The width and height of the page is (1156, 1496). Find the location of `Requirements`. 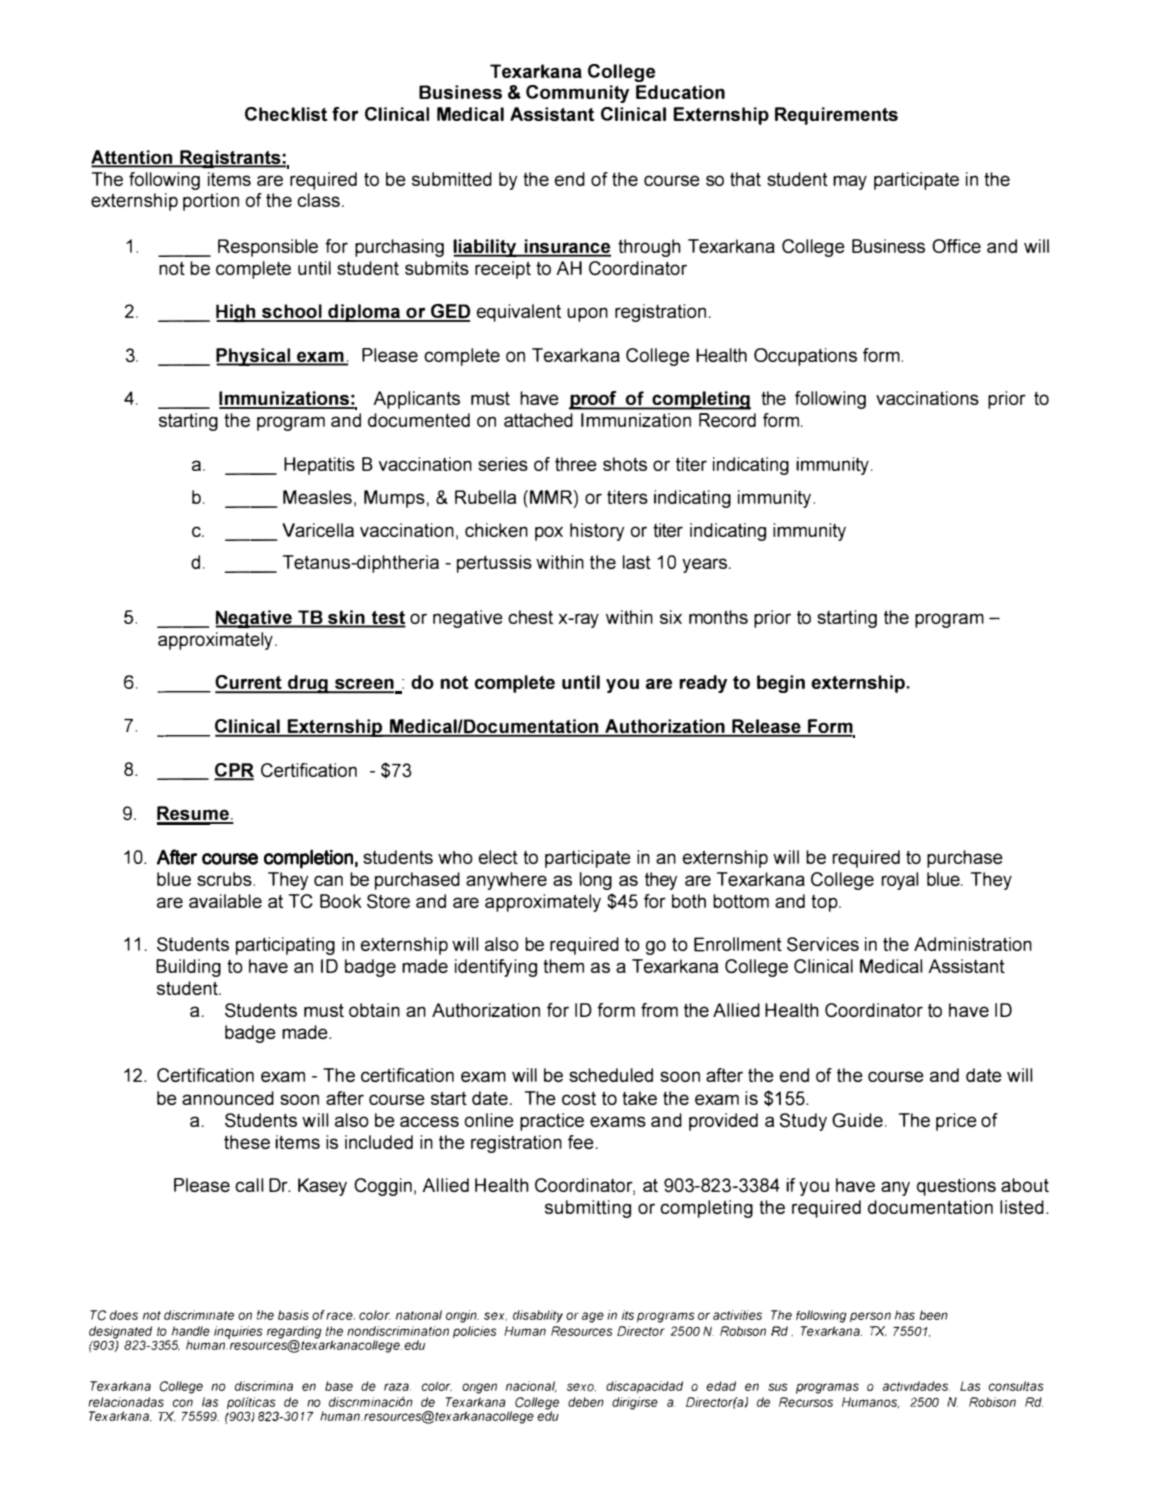

Requirements is located at coordinates (836, 116).
